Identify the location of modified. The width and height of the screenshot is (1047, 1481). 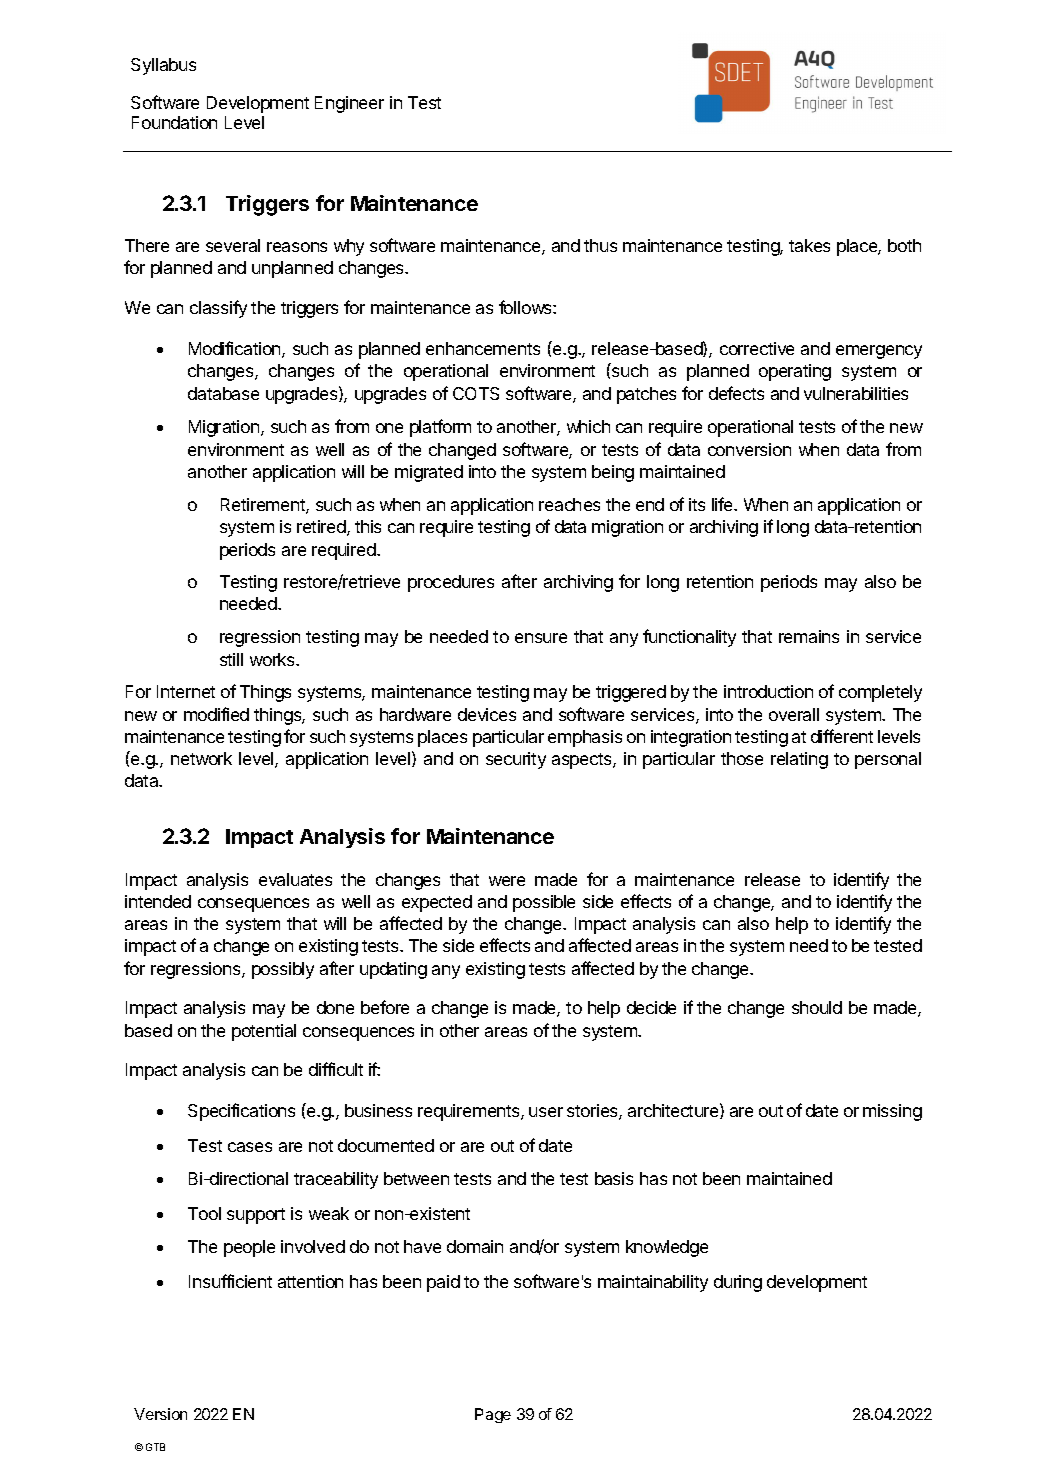
(216, 714).
